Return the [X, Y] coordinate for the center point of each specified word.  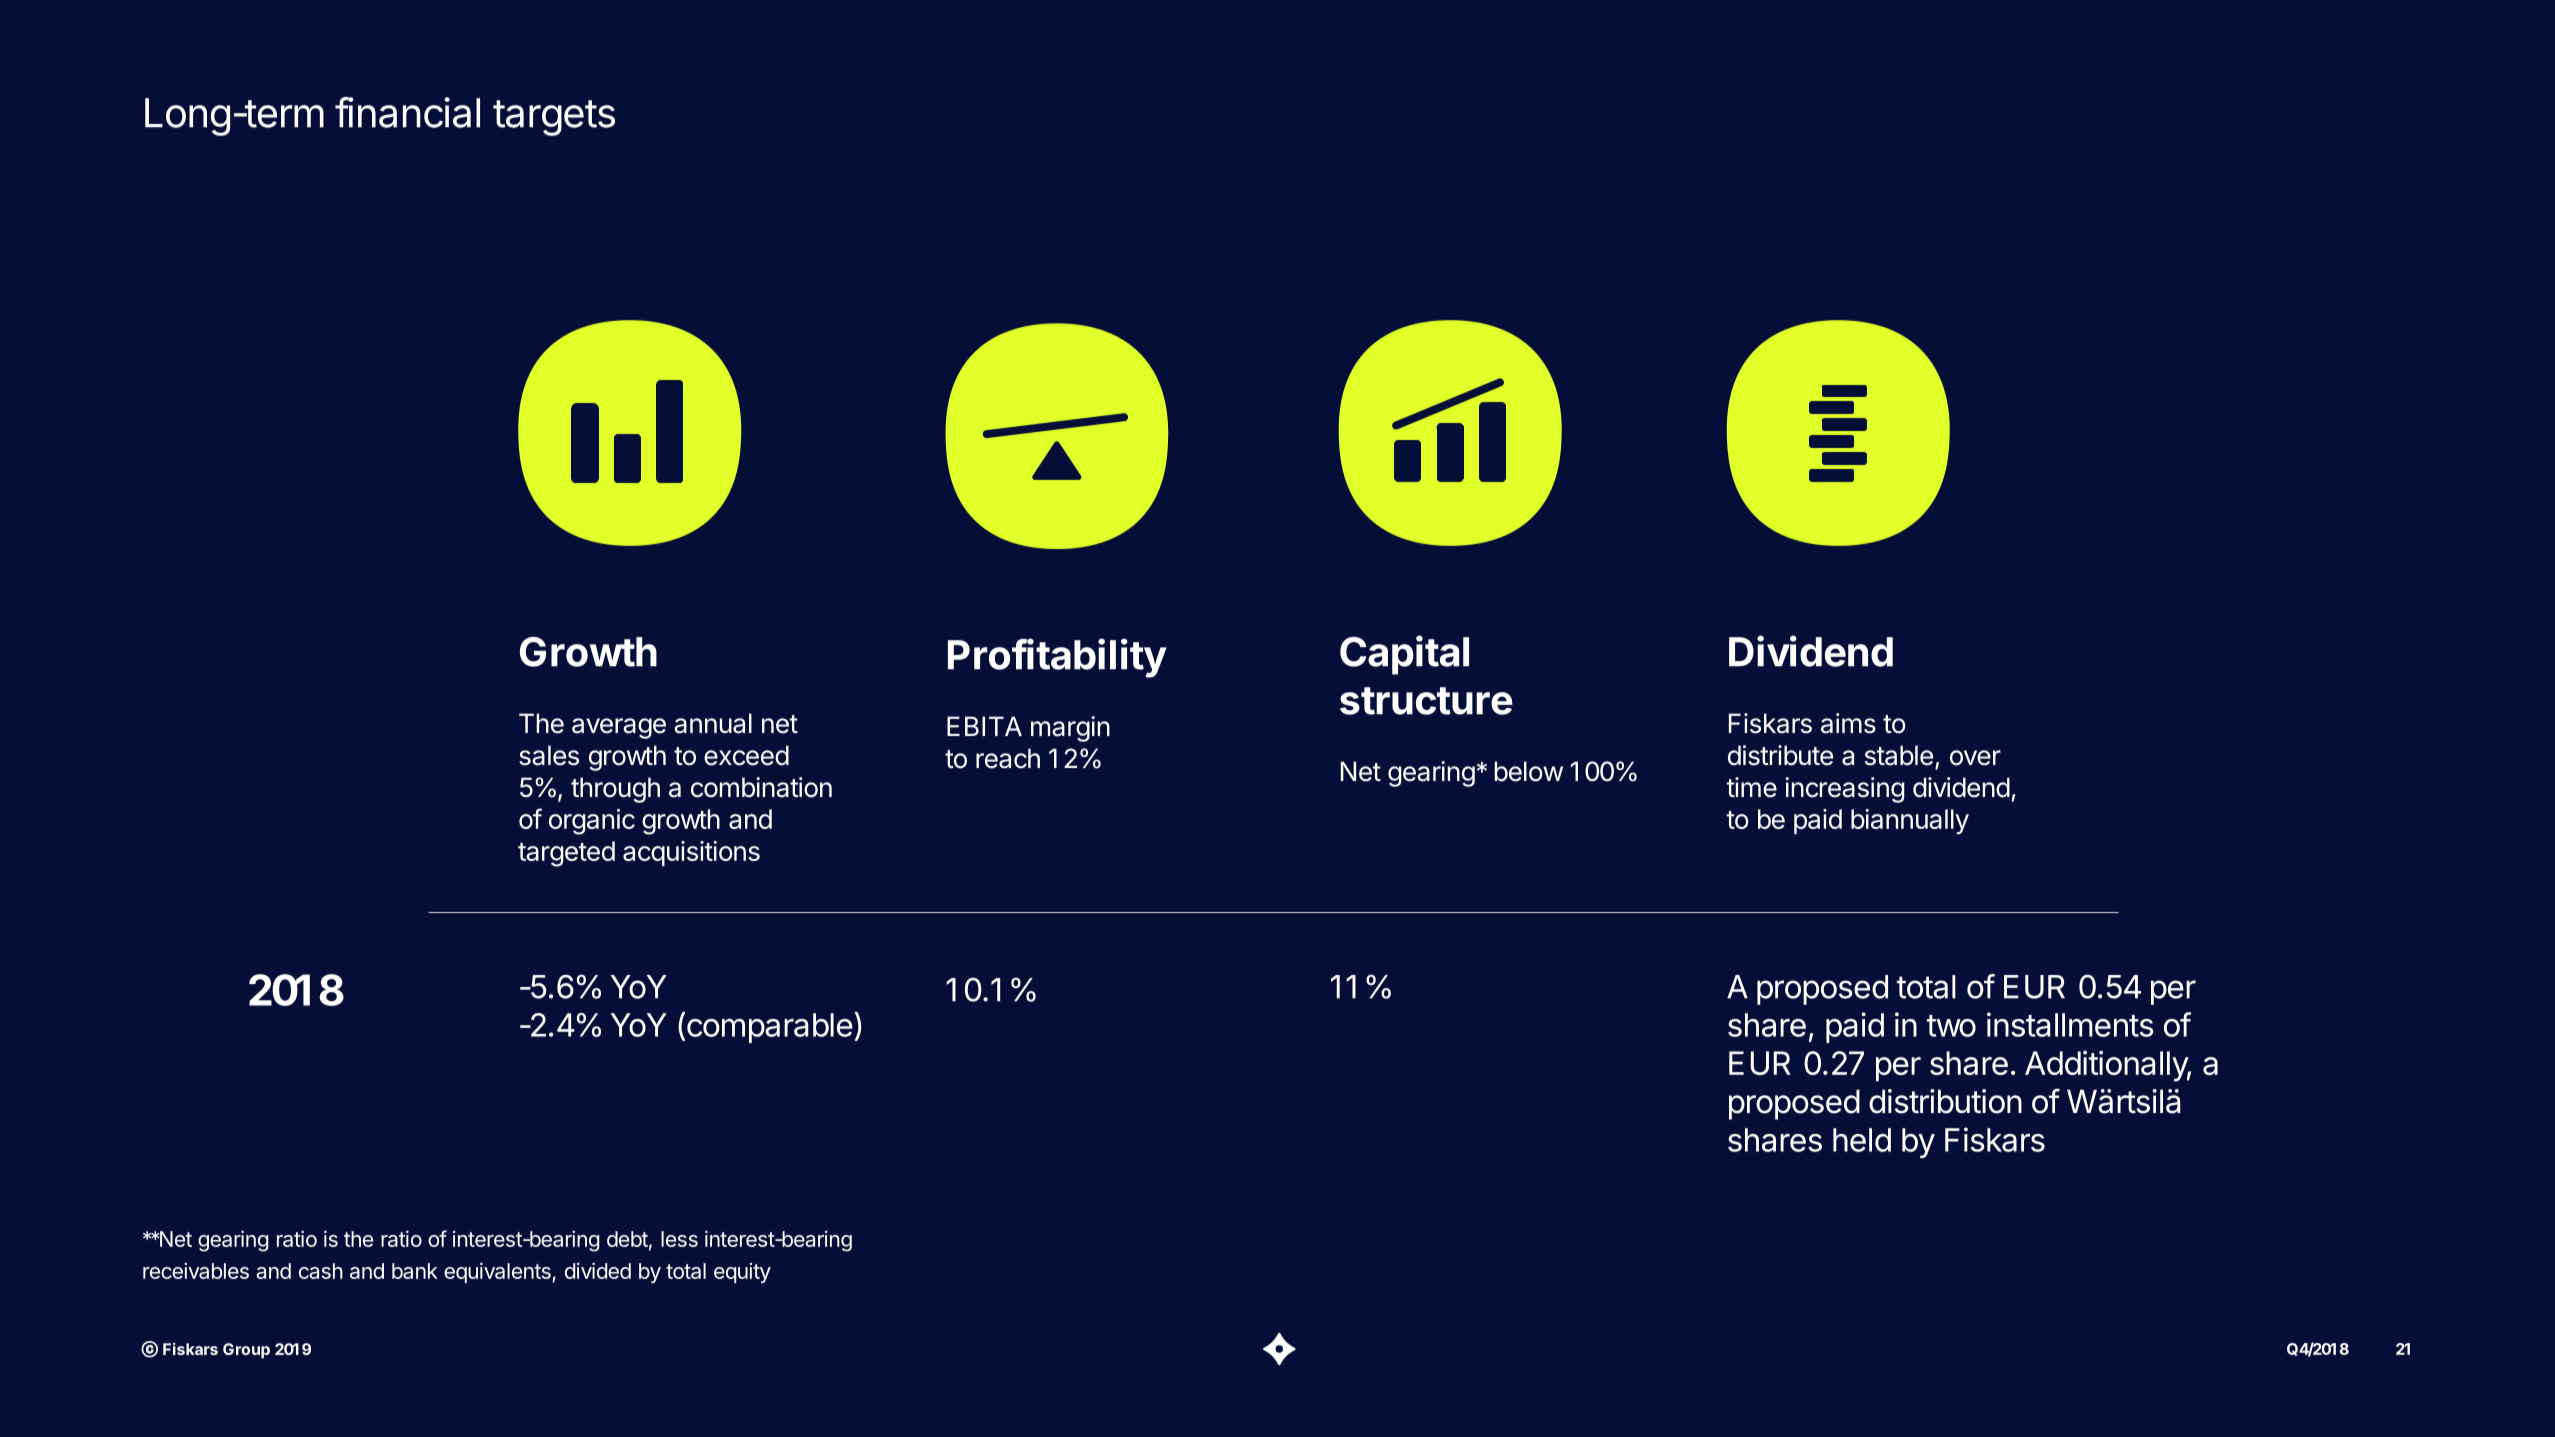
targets [554, 118]
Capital [1404, 655]
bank [415, 1271]
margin [1070, 729]
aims [1848, 723]
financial [407, 112]
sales [549, 755]
